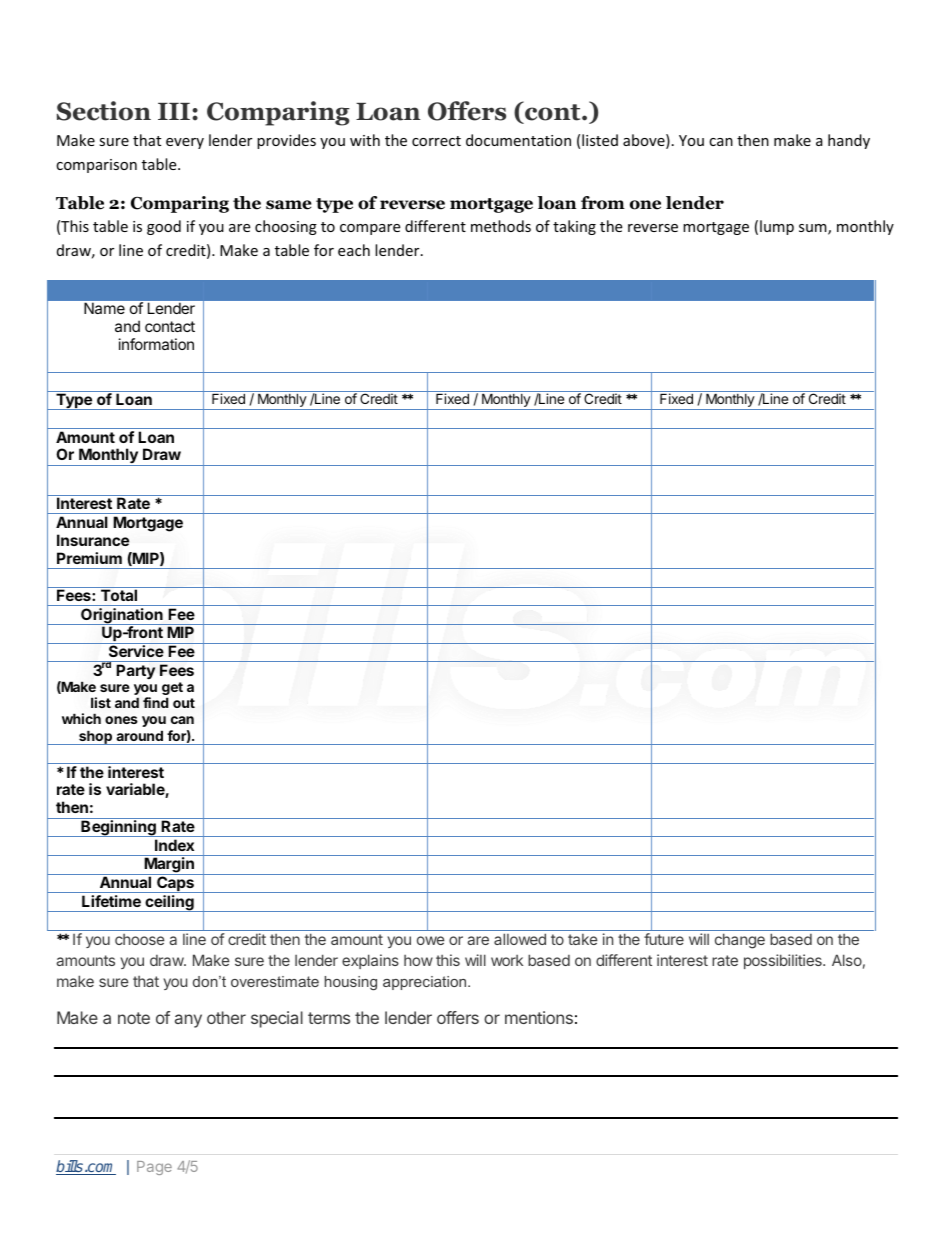 The height and width of the image is (1233, 952). Describe the element at coordinates (436, 141) in the image. I see `correct` at that location.
